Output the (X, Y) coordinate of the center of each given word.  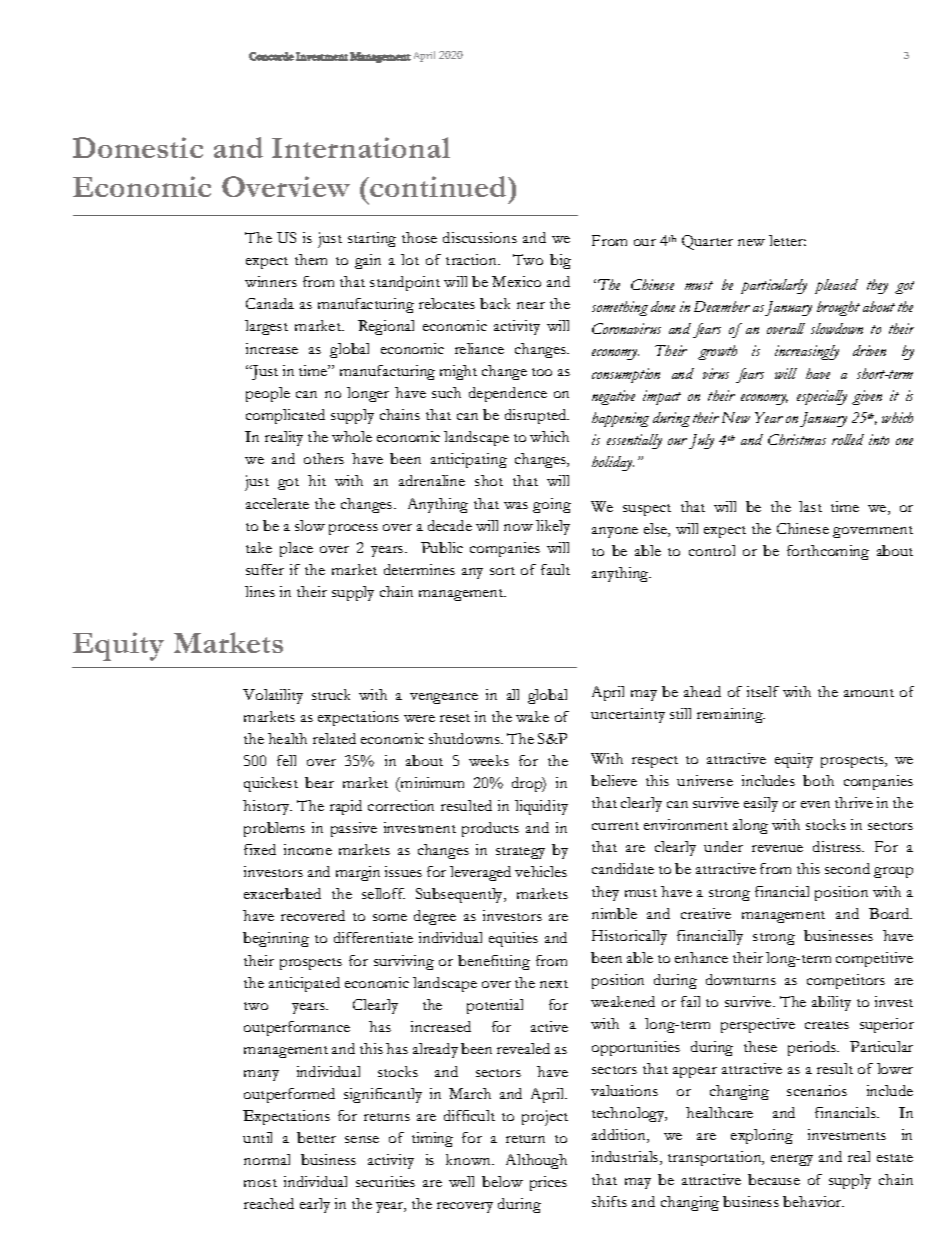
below (502, 1181)
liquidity (541, 807)
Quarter (707, 242)
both (818, 780)
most (260, 1183)
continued (440, 186)
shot (489, 480)
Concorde (271, 56)
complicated (285, 416)
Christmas (797, 439)
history (267, 807)
